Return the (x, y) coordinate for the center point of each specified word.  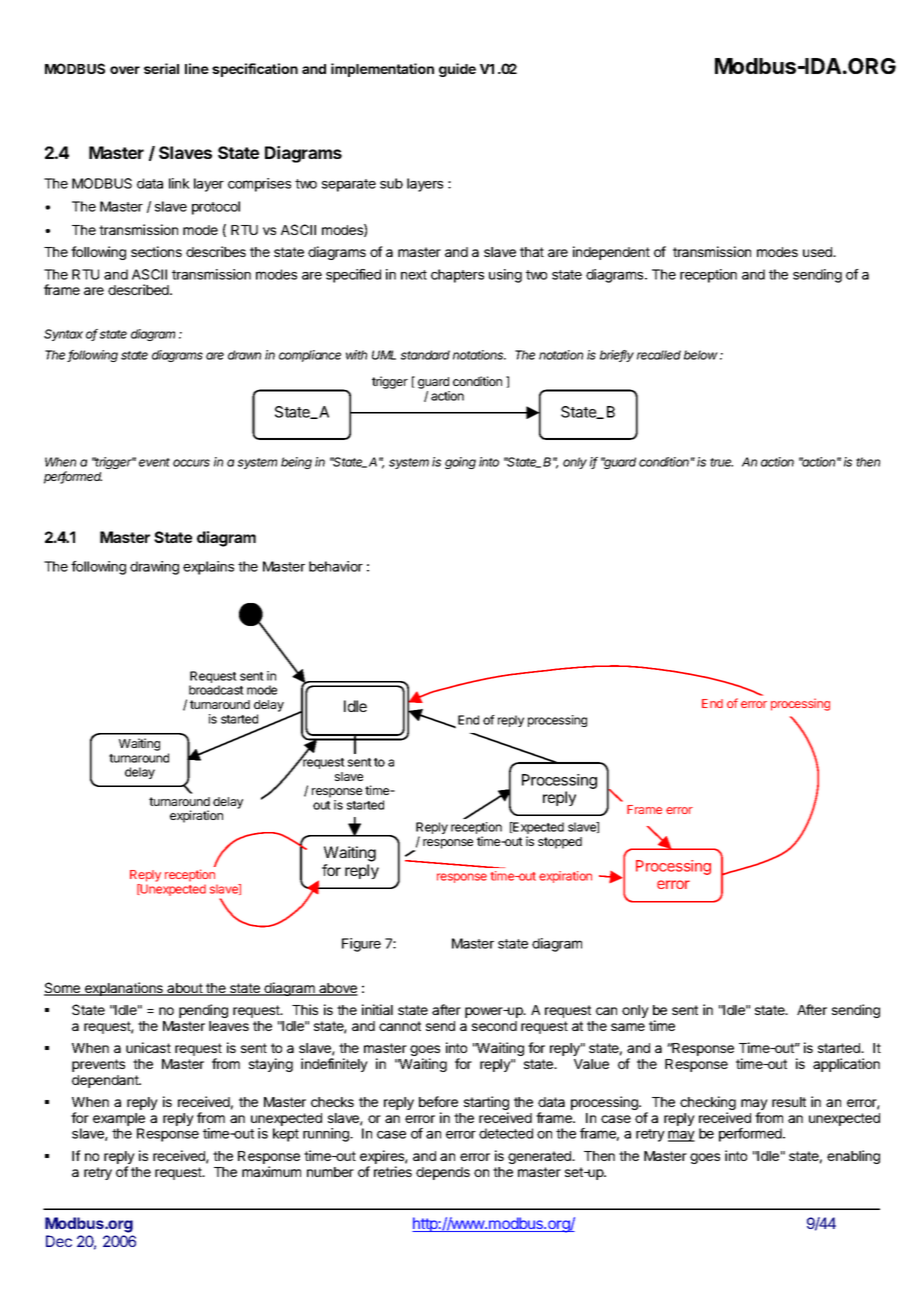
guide (457, 70)
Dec (59, 1241)
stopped (560, 843)
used (818, 252)
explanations (124, 989)
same (628, 1027)
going (460, 463)
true (721, 462)
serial (161, 68)
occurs (191, 463)
